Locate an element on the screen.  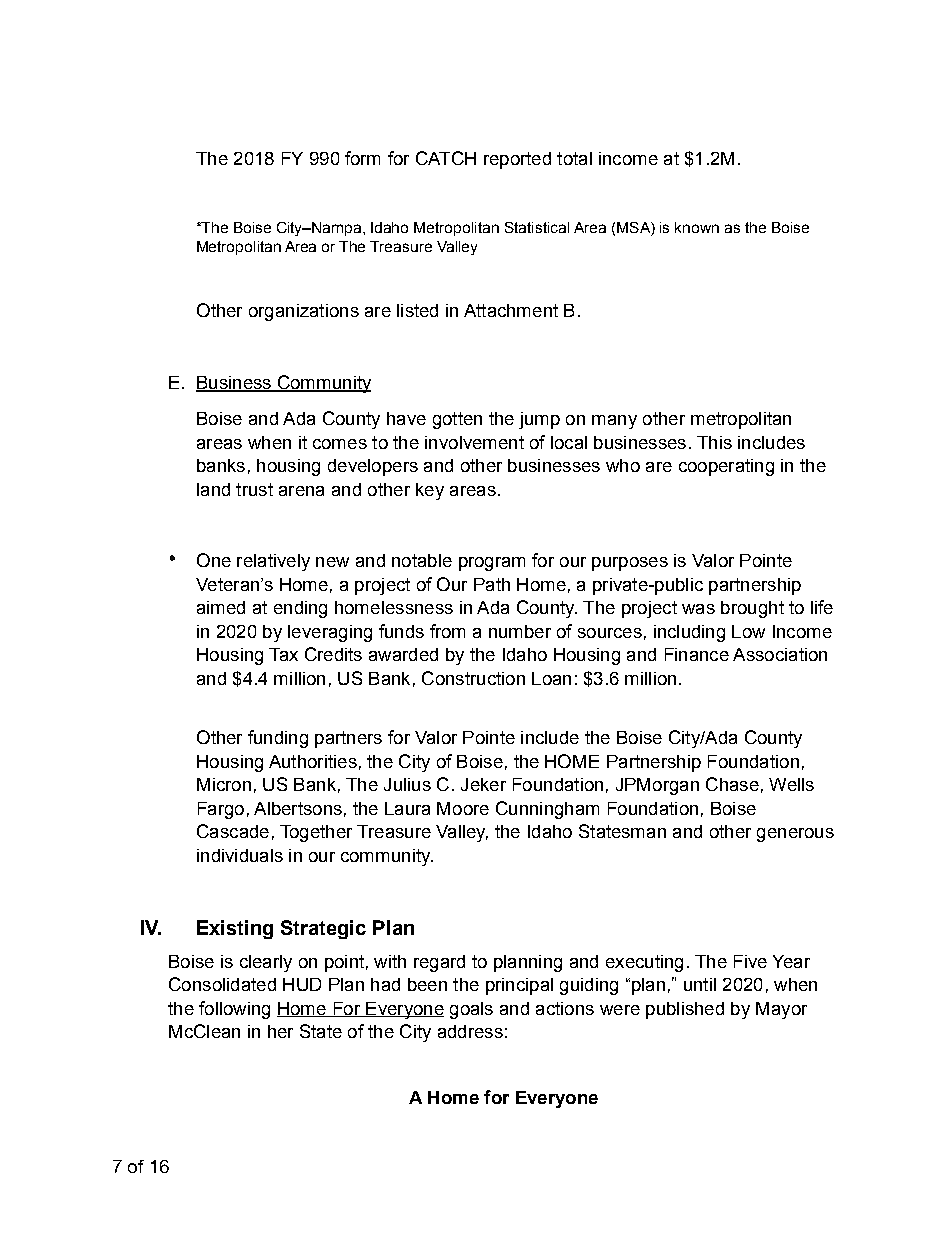
reported is located at coordinates (517, 160).
